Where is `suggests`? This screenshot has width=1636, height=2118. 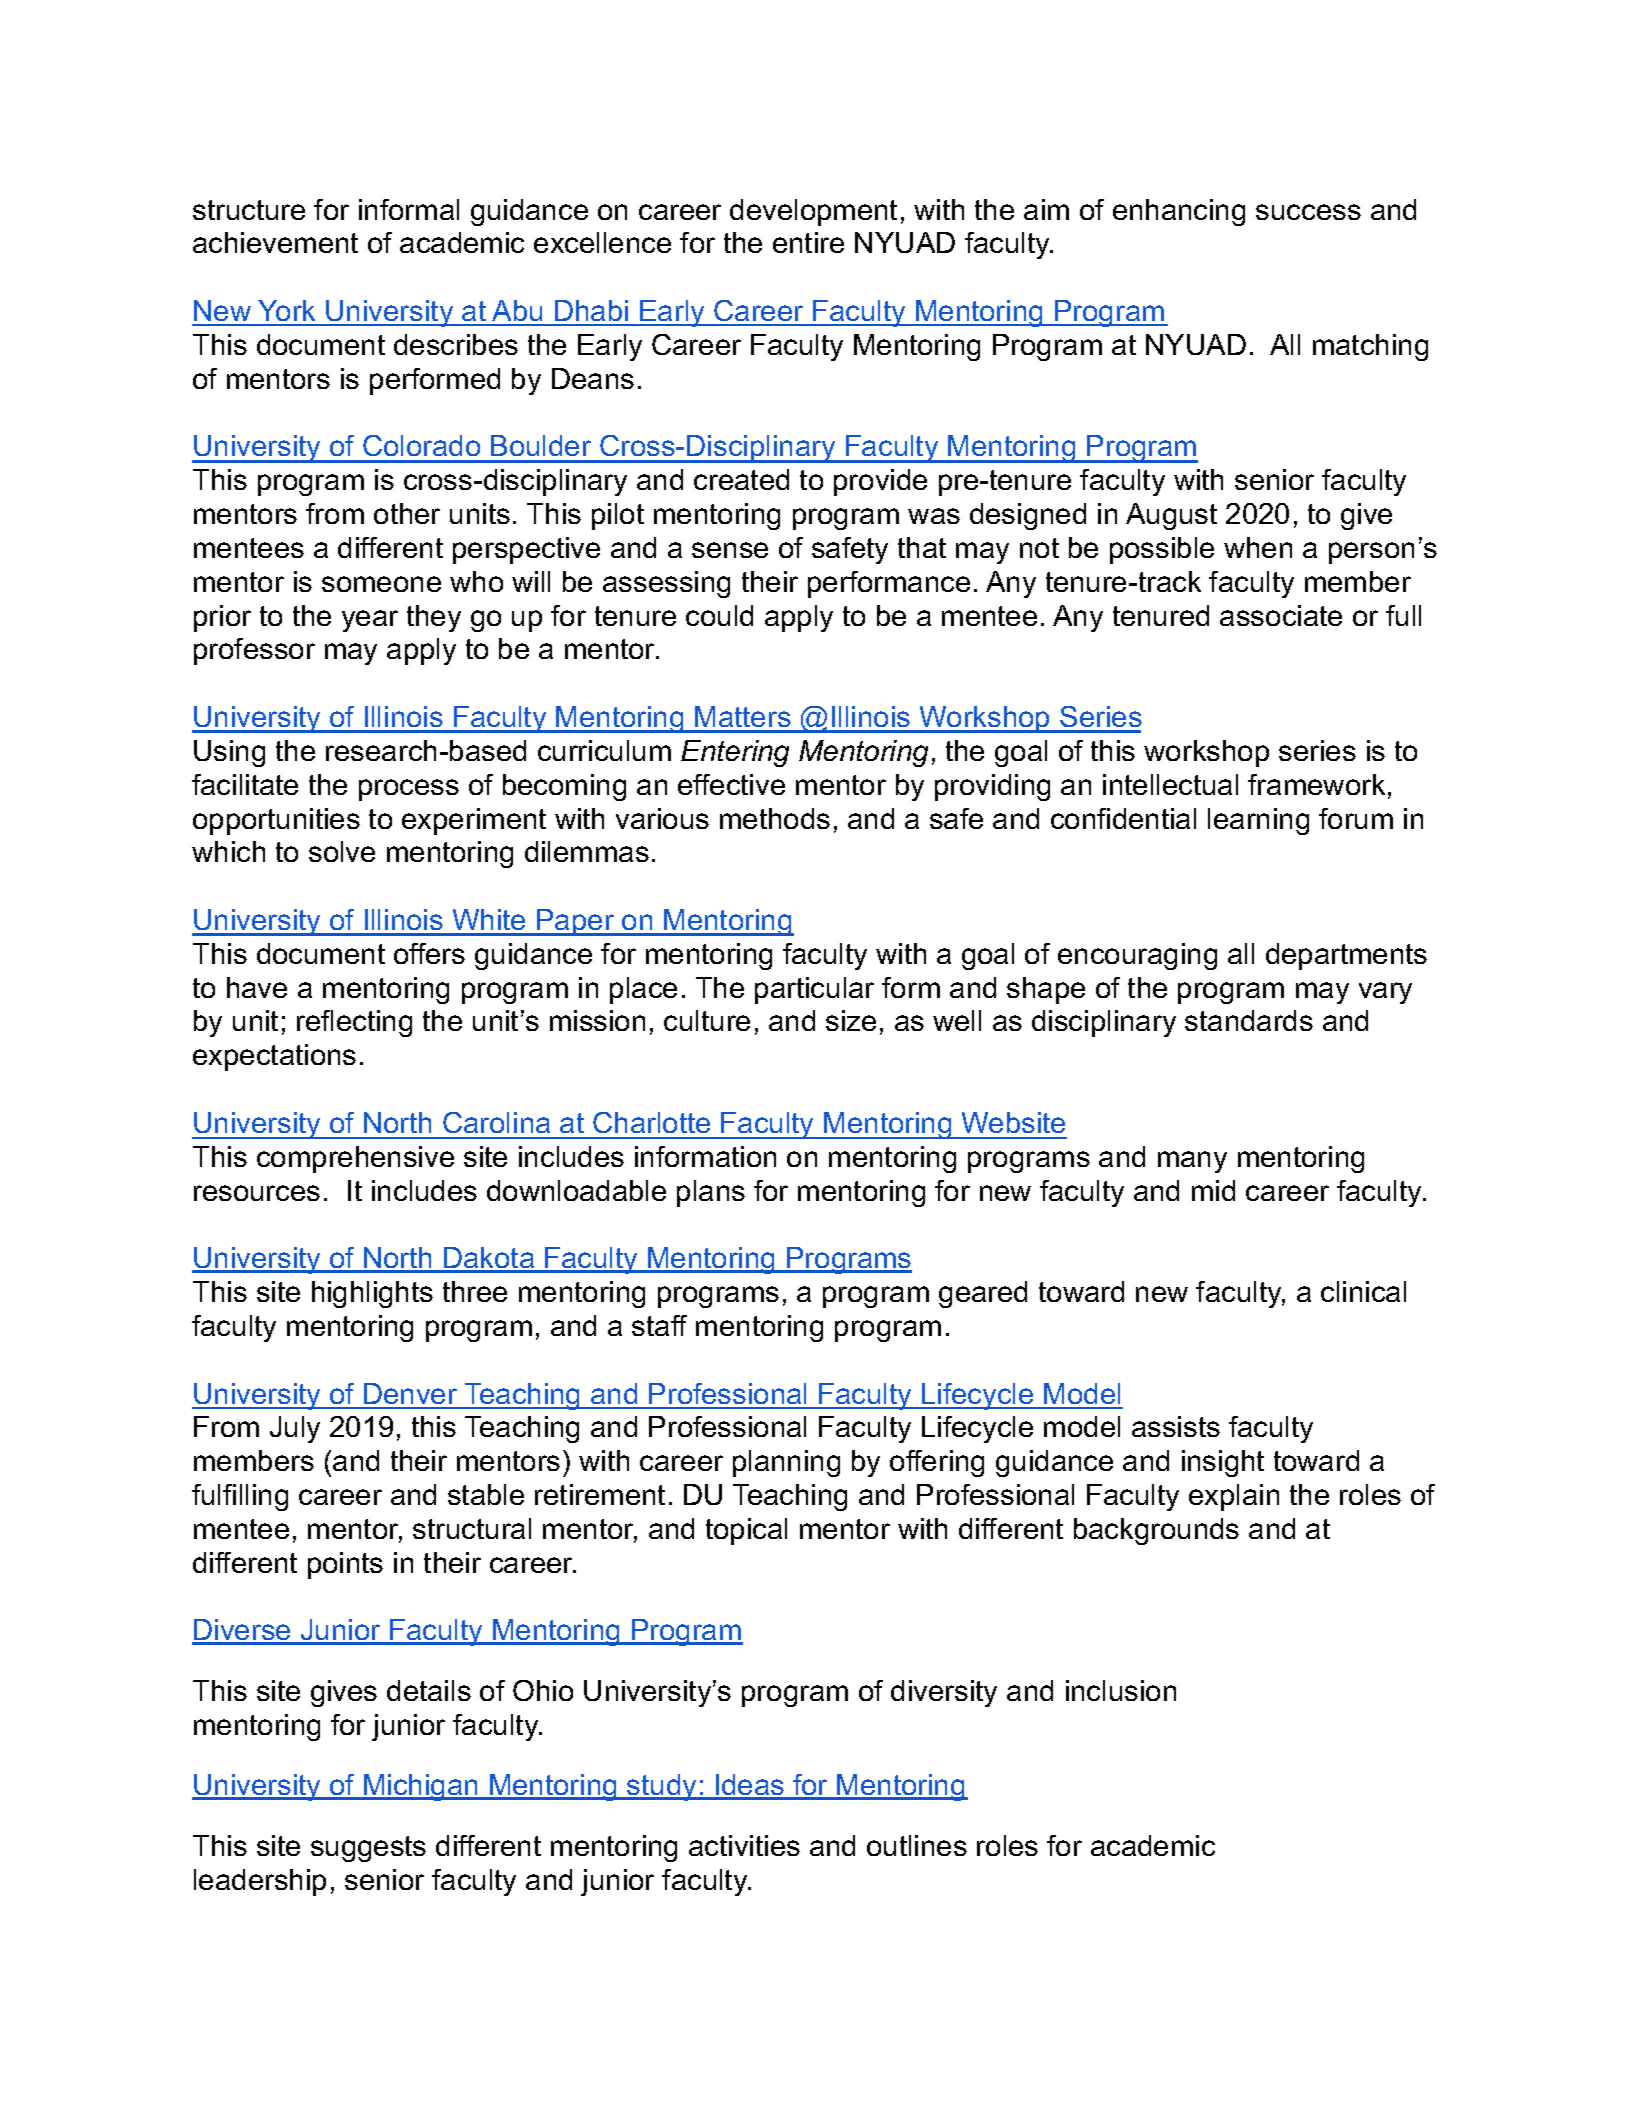
suggests is located at coordinates (368, 1849).
